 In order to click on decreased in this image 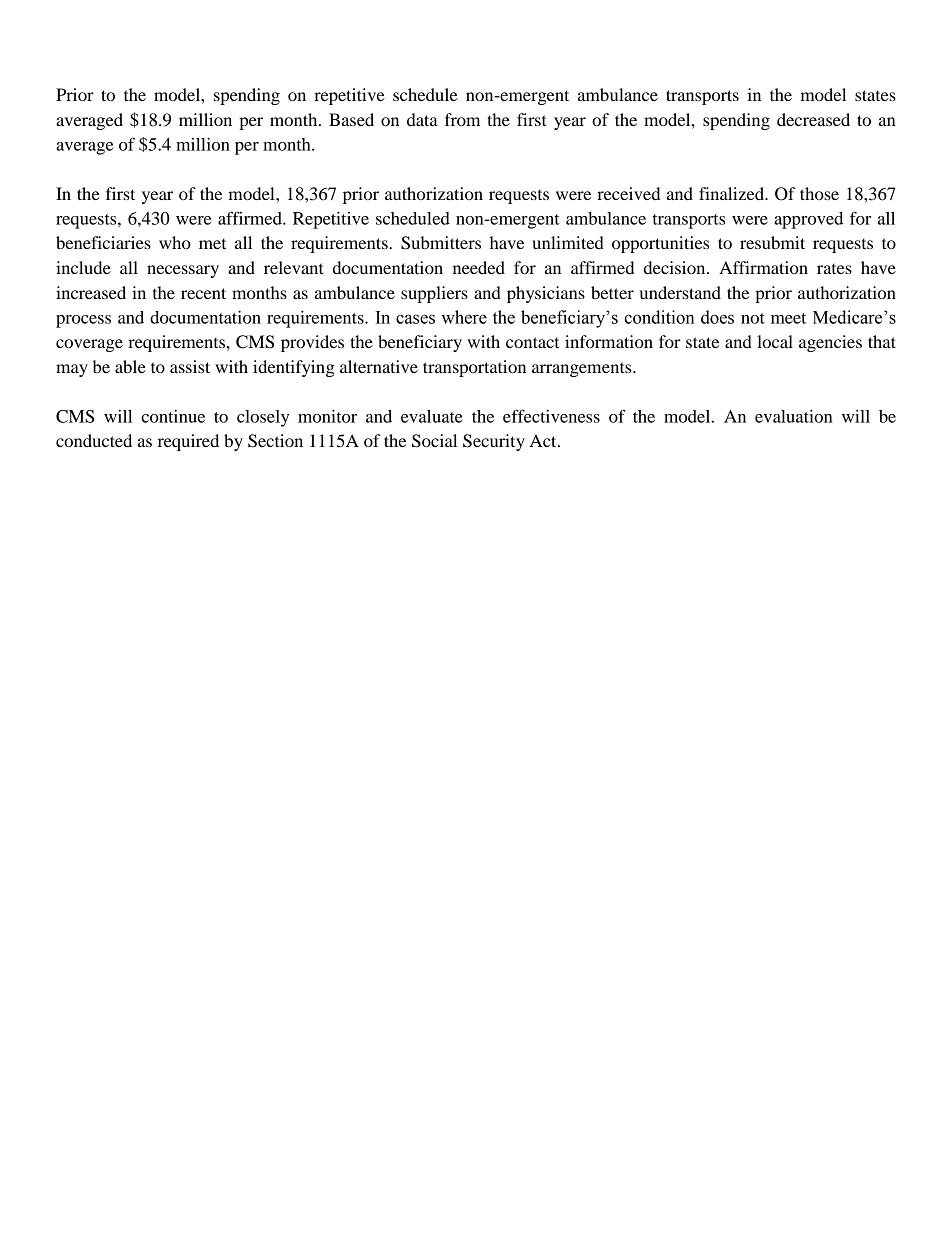, I will do `click(813, 119)`.
